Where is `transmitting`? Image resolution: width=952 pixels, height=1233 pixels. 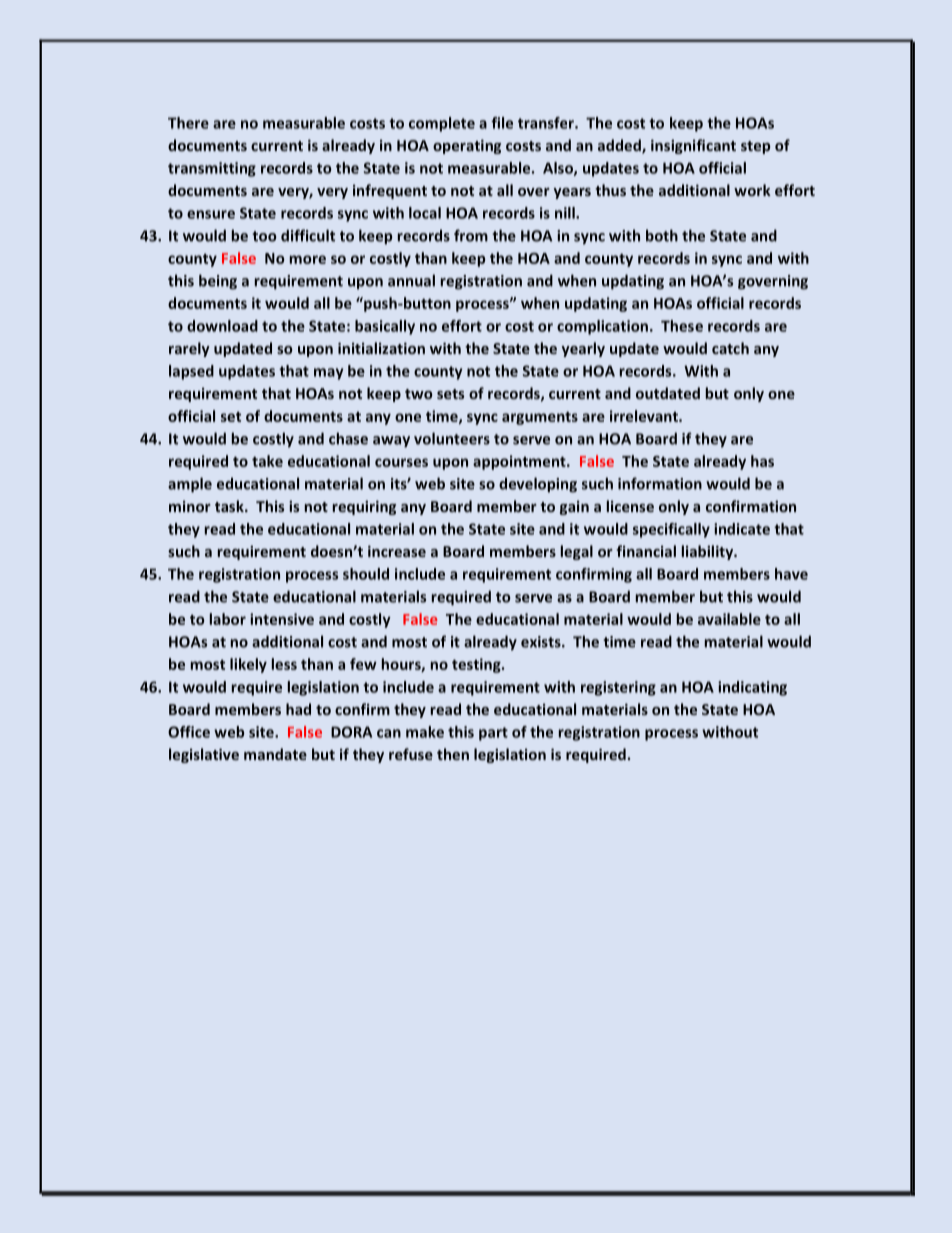 transmitting is located at coordinates (212, 169).
